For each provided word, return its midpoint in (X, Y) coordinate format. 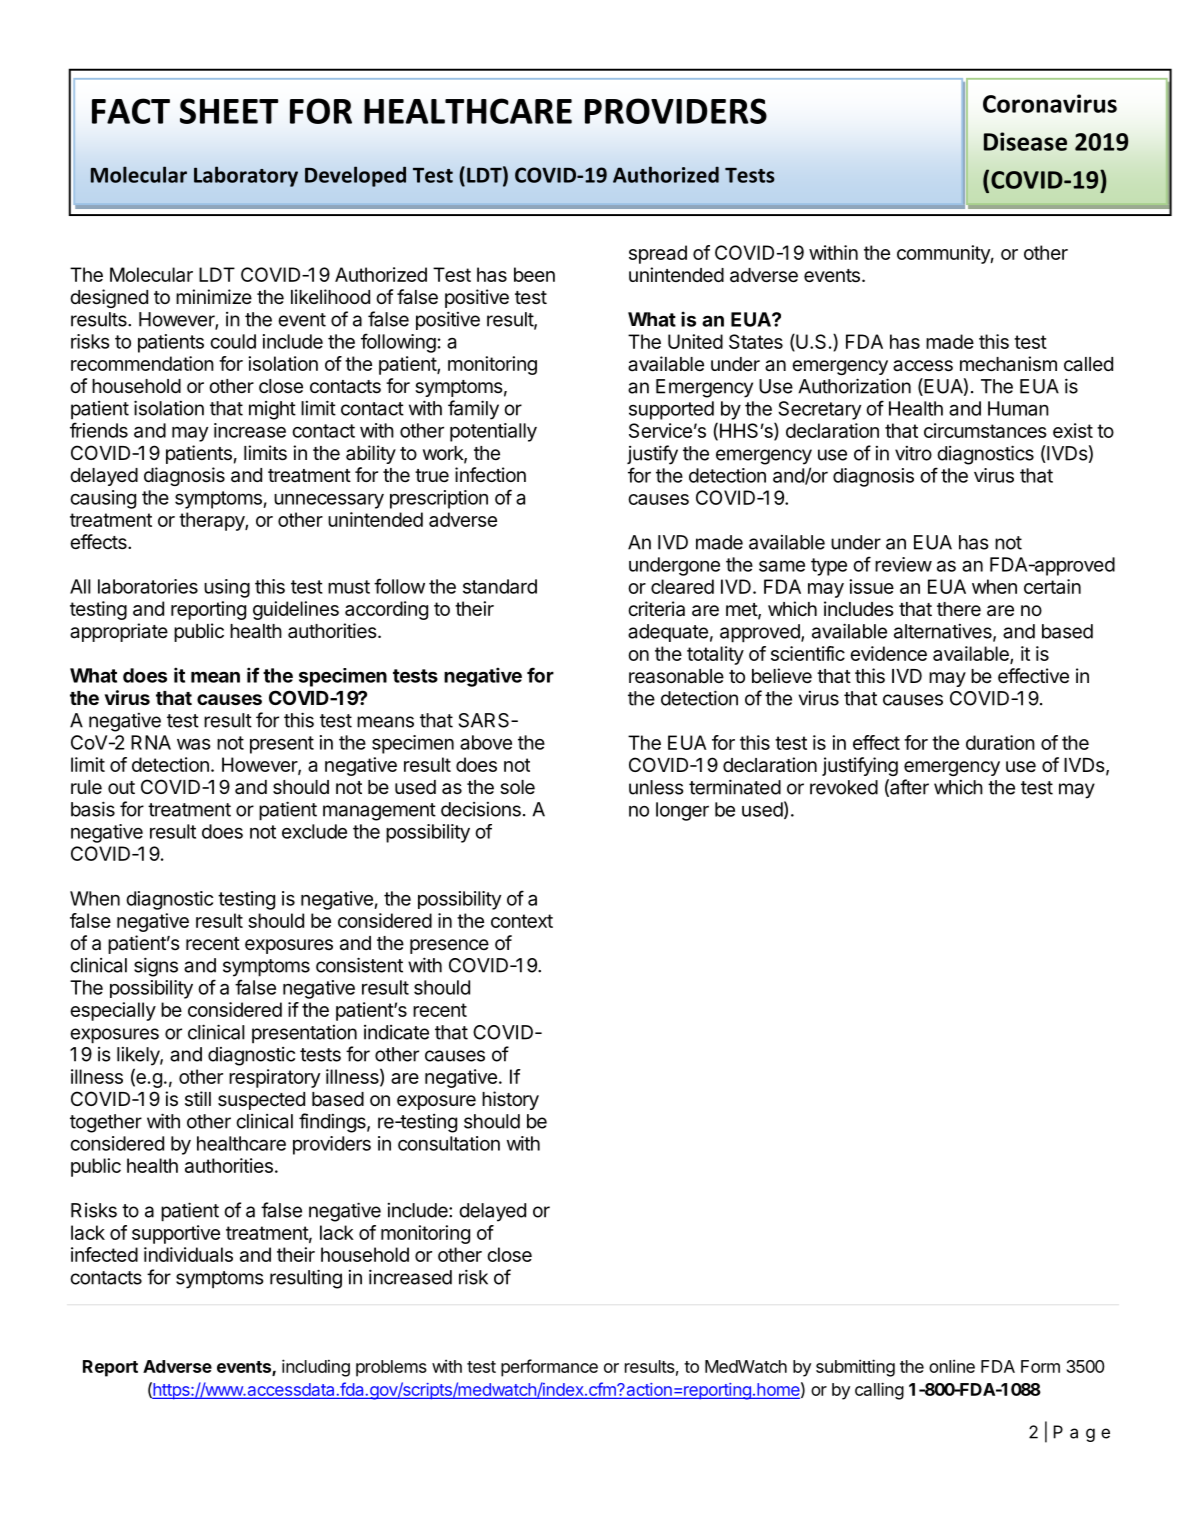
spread (658, 254)
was (194, 744)
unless (656, 787)
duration (1000, 742)
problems (391, 1368)
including (316, 1368)
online (952, 1366)
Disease (1025, 141)
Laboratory (246, 176)
